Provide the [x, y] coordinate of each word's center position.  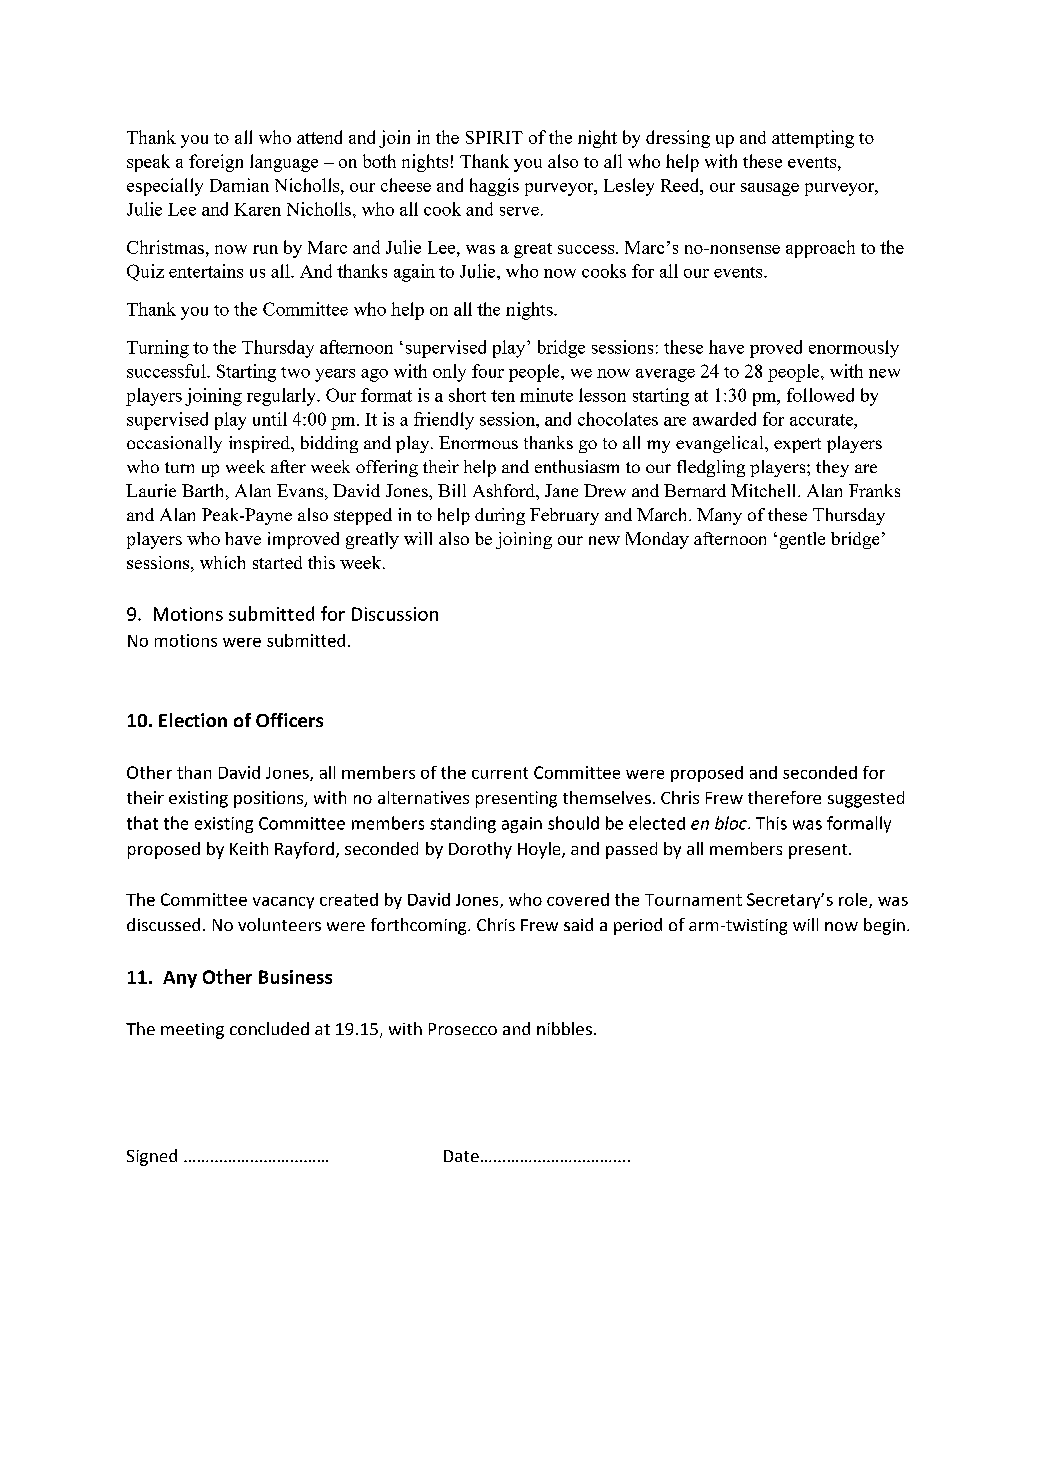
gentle [802, 540]
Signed [152, 1157]
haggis [494, 187]
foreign [216, 163]
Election [193, 720]
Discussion [395, 614]
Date [461, 1156]
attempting [813, 139]
